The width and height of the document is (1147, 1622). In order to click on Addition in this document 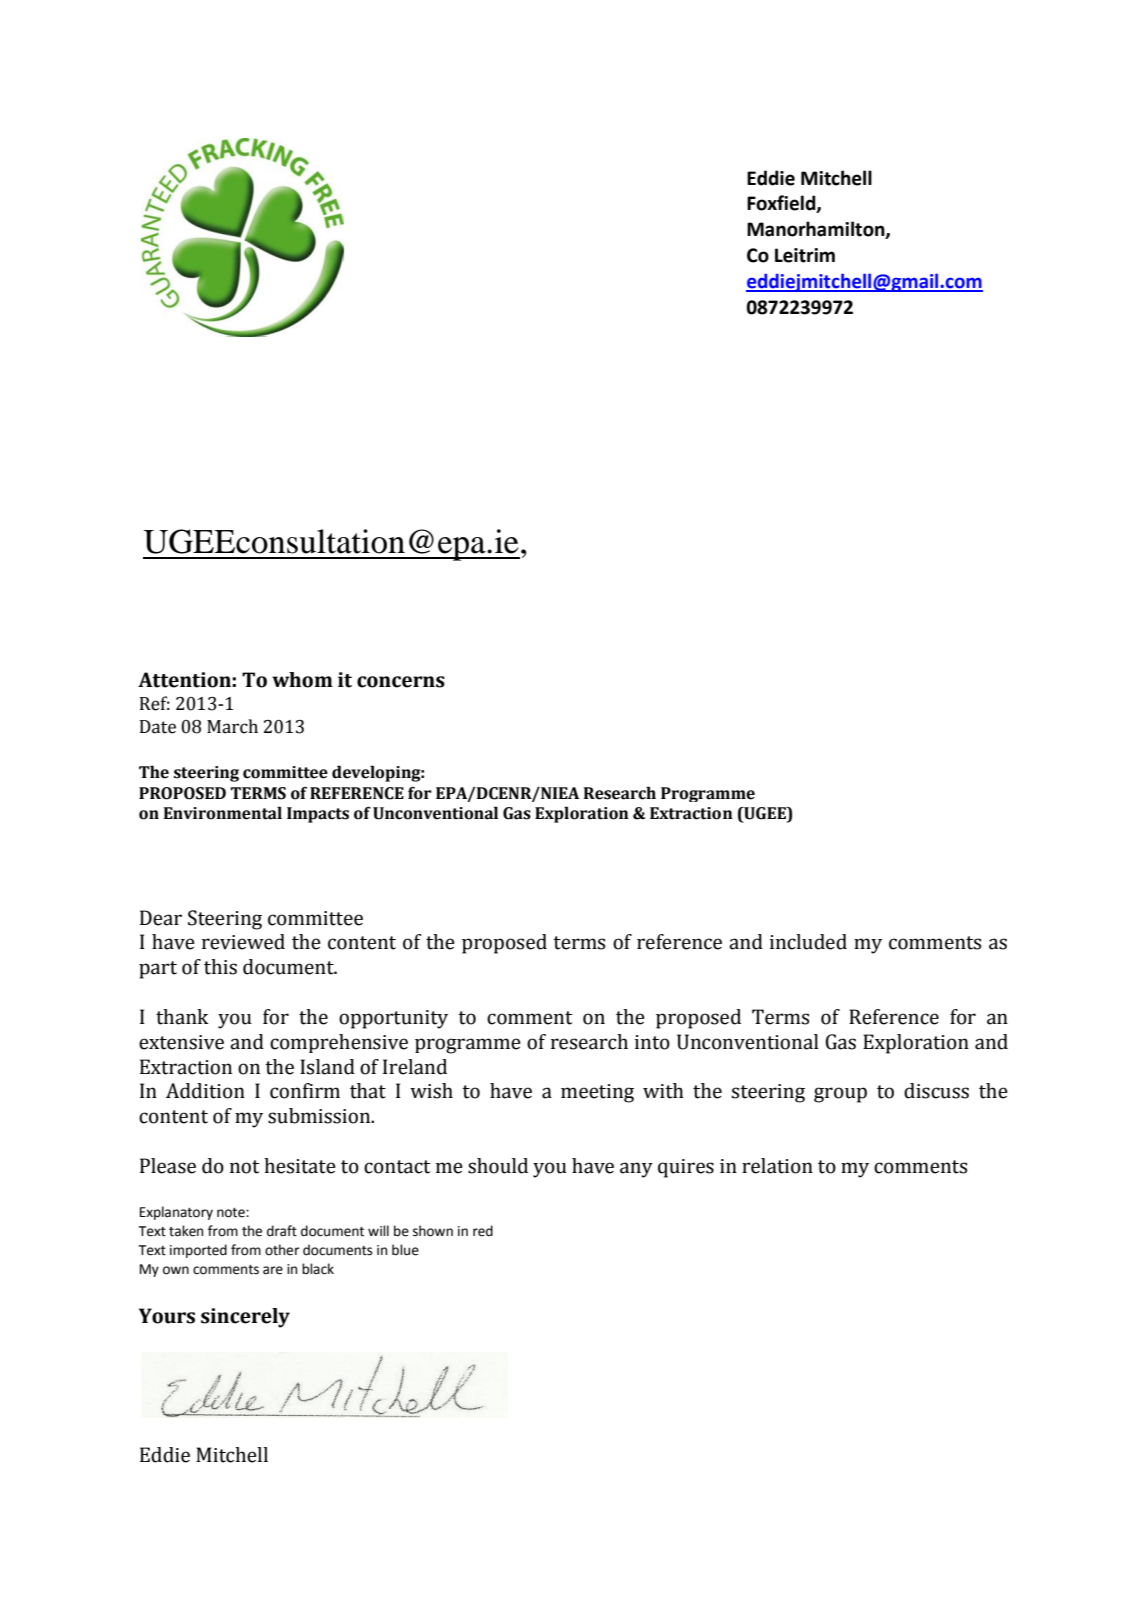, I will do `click(205, 1091)`.
